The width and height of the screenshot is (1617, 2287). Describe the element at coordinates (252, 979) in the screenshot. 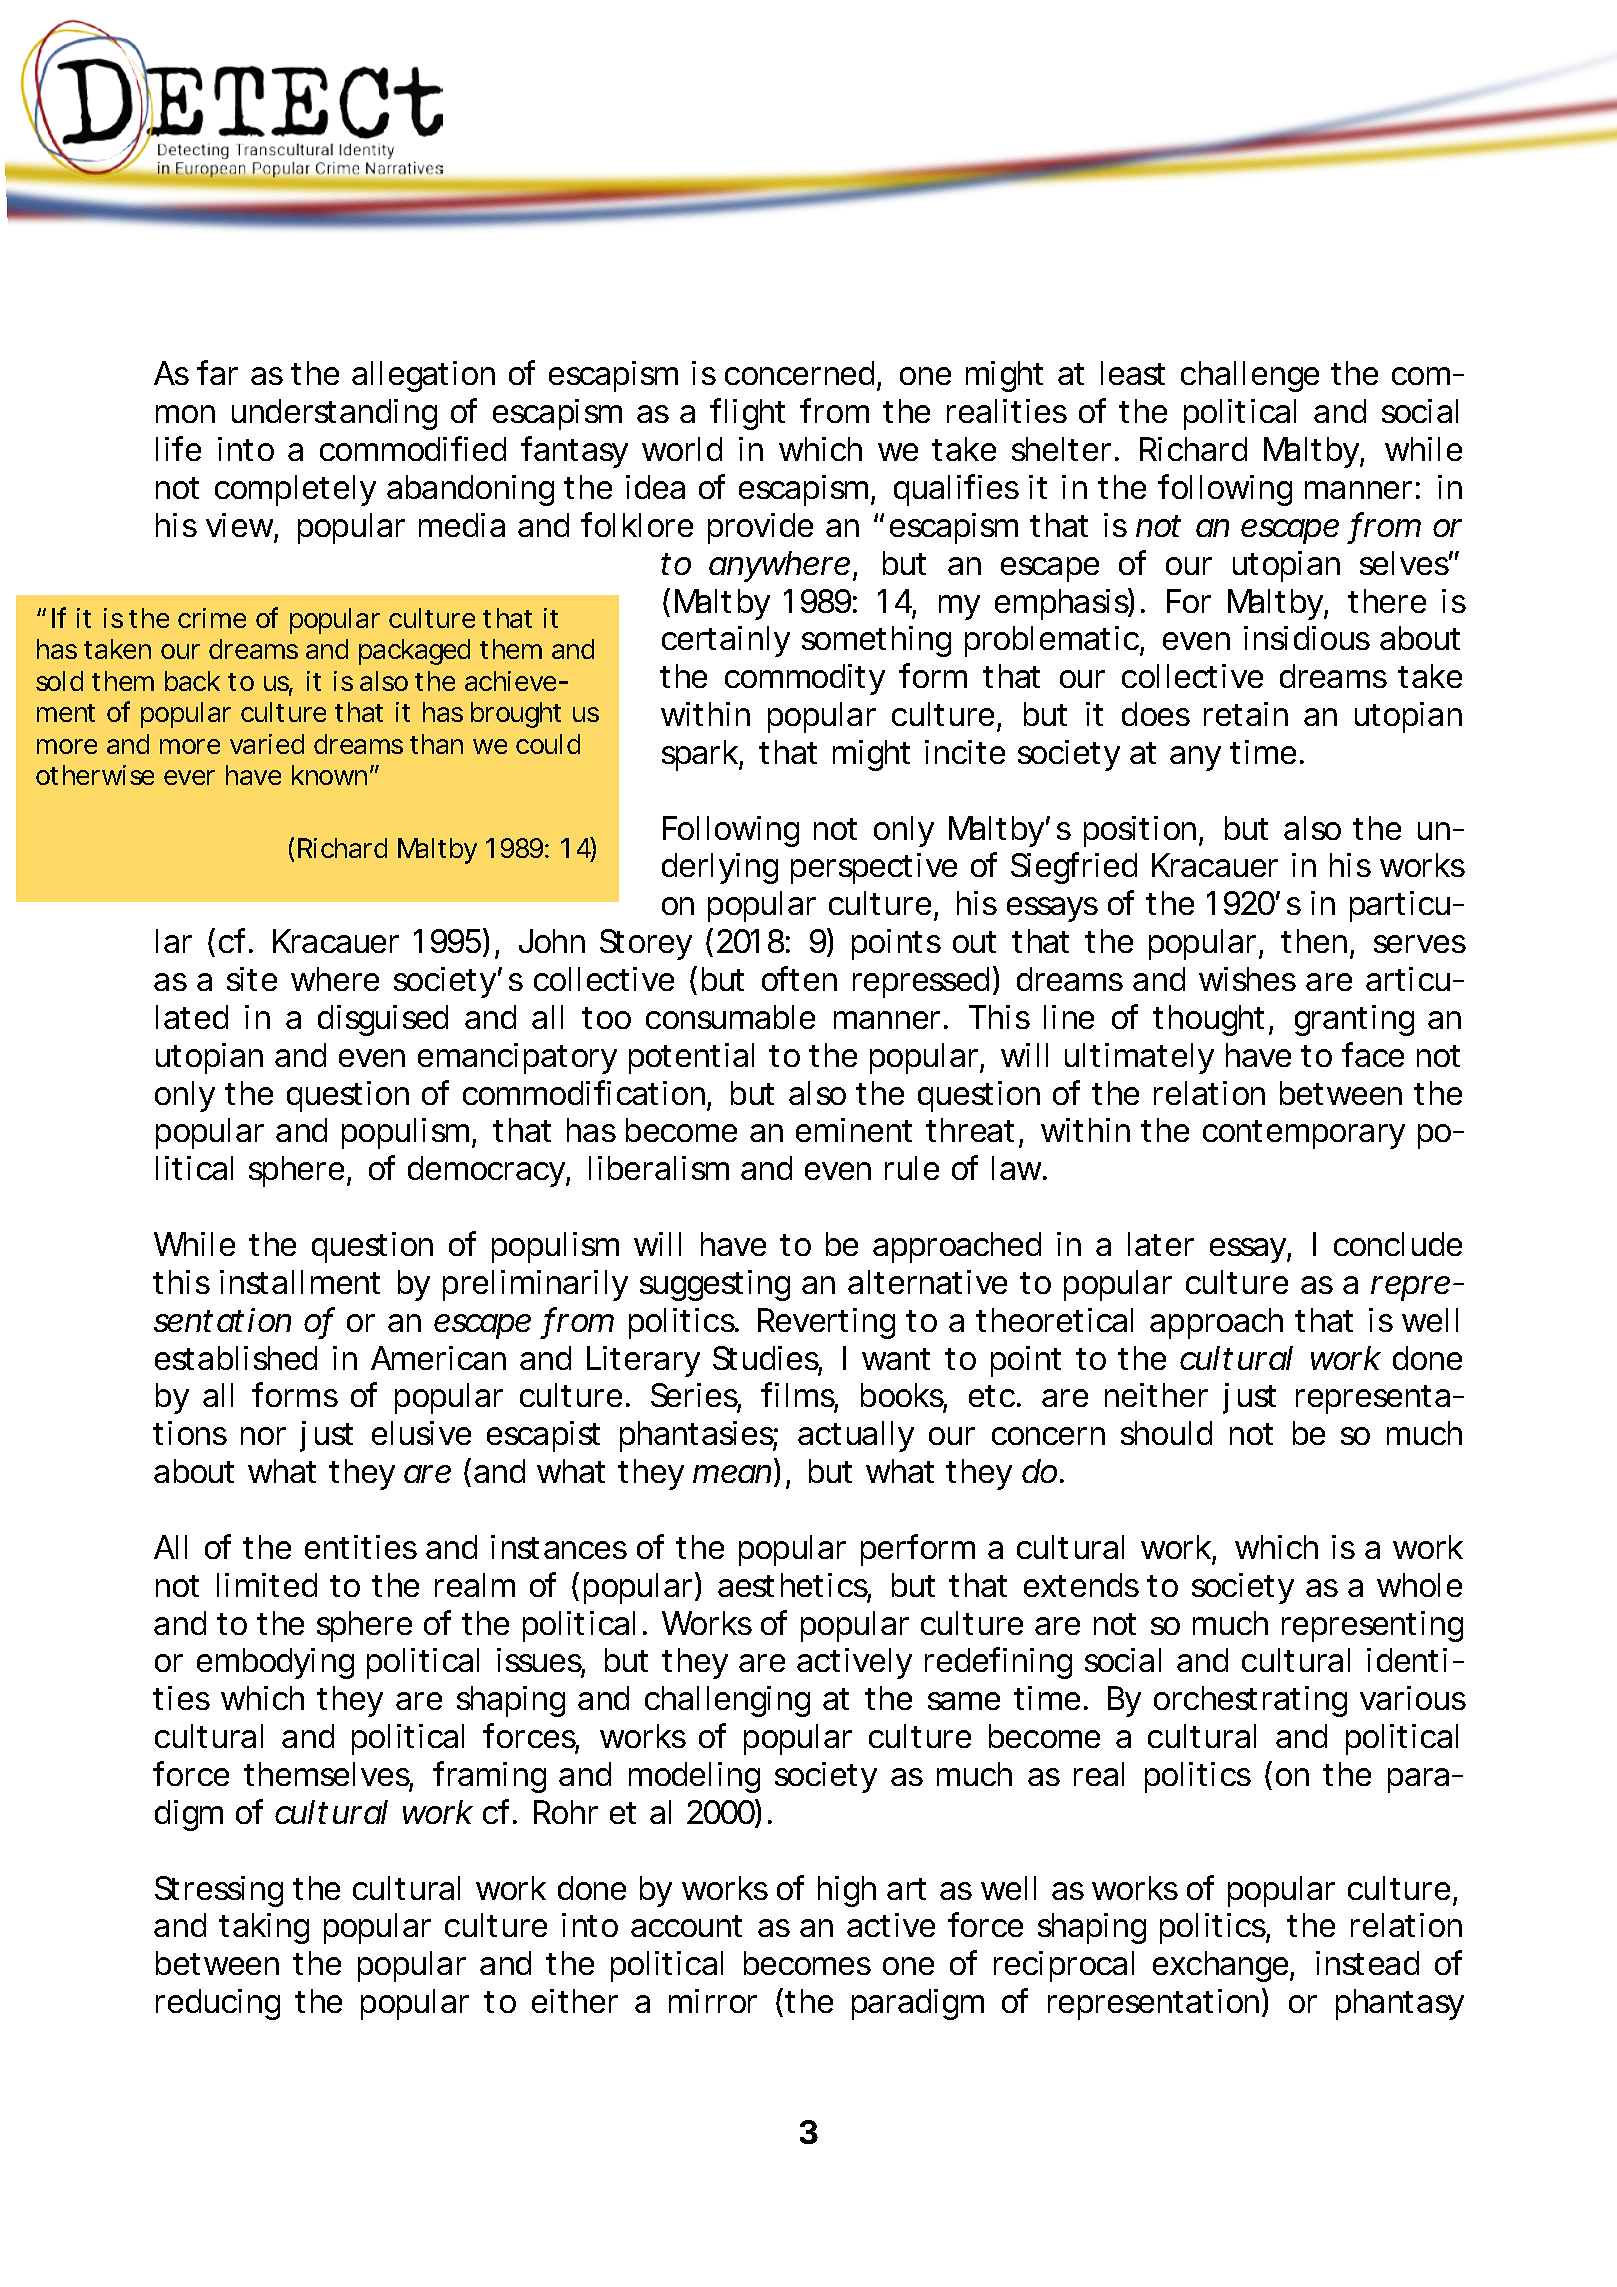

I see `site` at that location.
